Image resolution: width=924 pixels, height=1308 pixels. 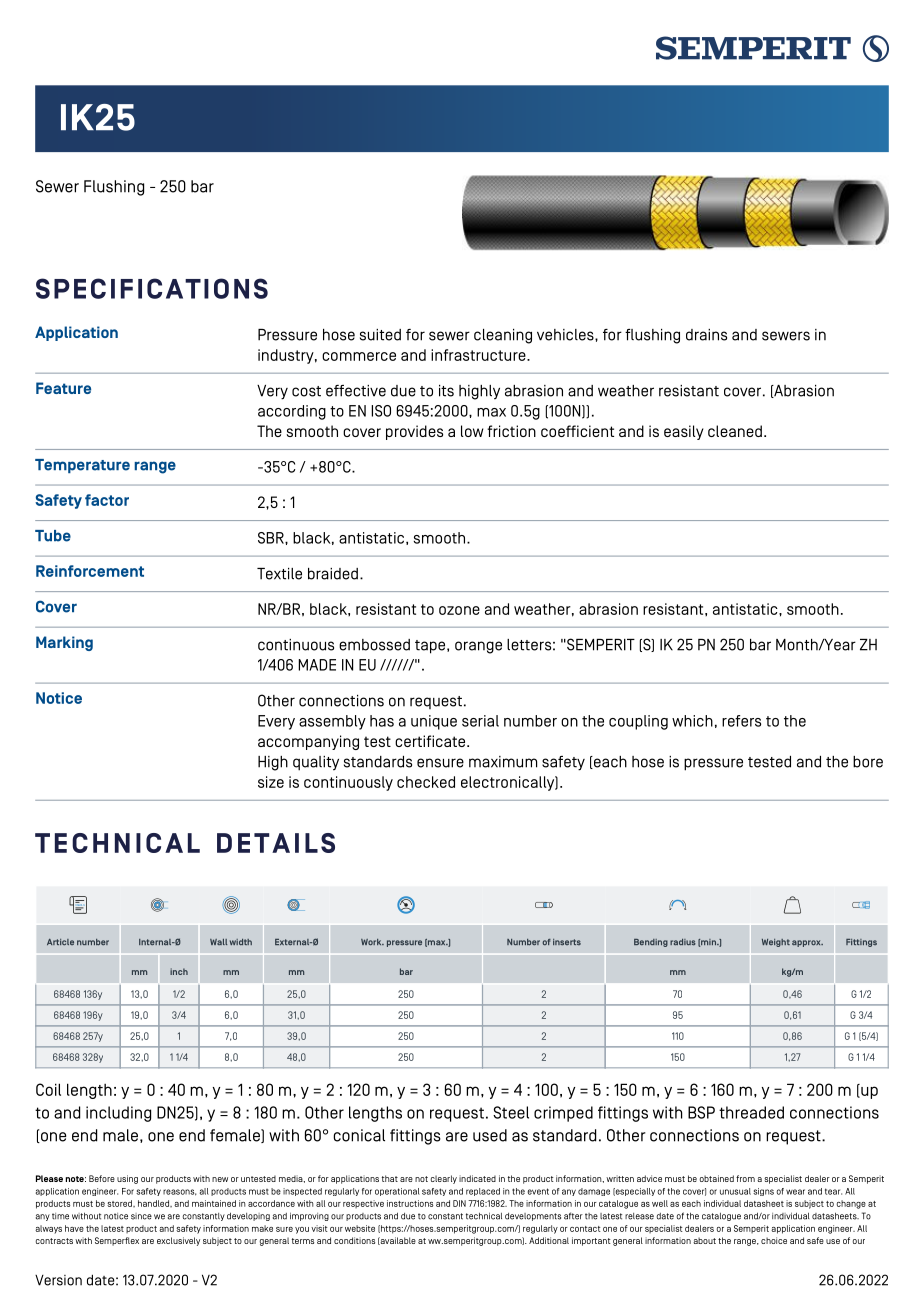 What do you see at coordinates (472, 431) in the screenshot?
I see `low` at bounding box center [472, 431].
